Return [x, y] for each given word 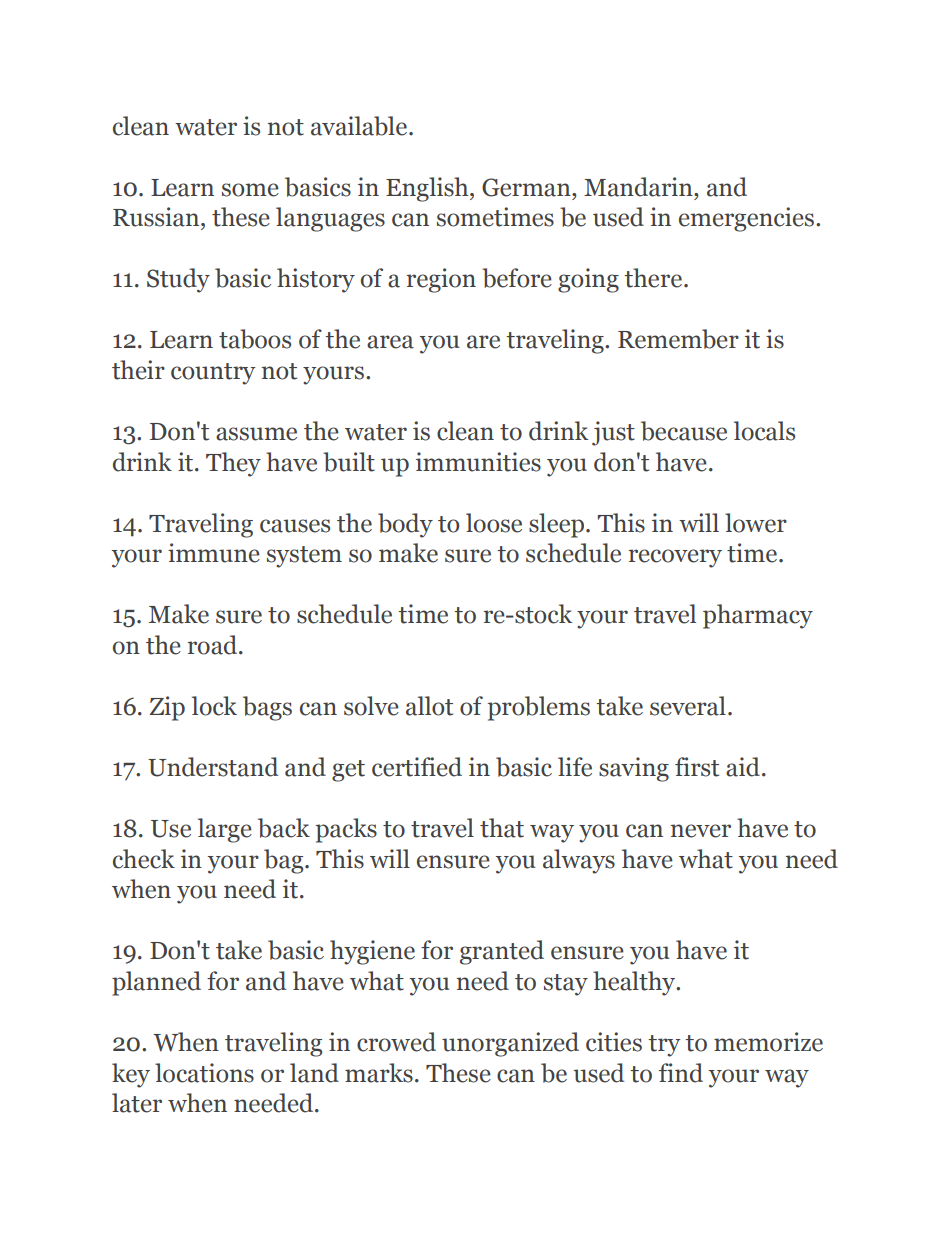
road [214, 645]
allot [429, 706]
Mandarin [639, 187]
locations [204, 1073]
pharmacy [758, 616]
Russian [157, 217]
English [428, 189]
